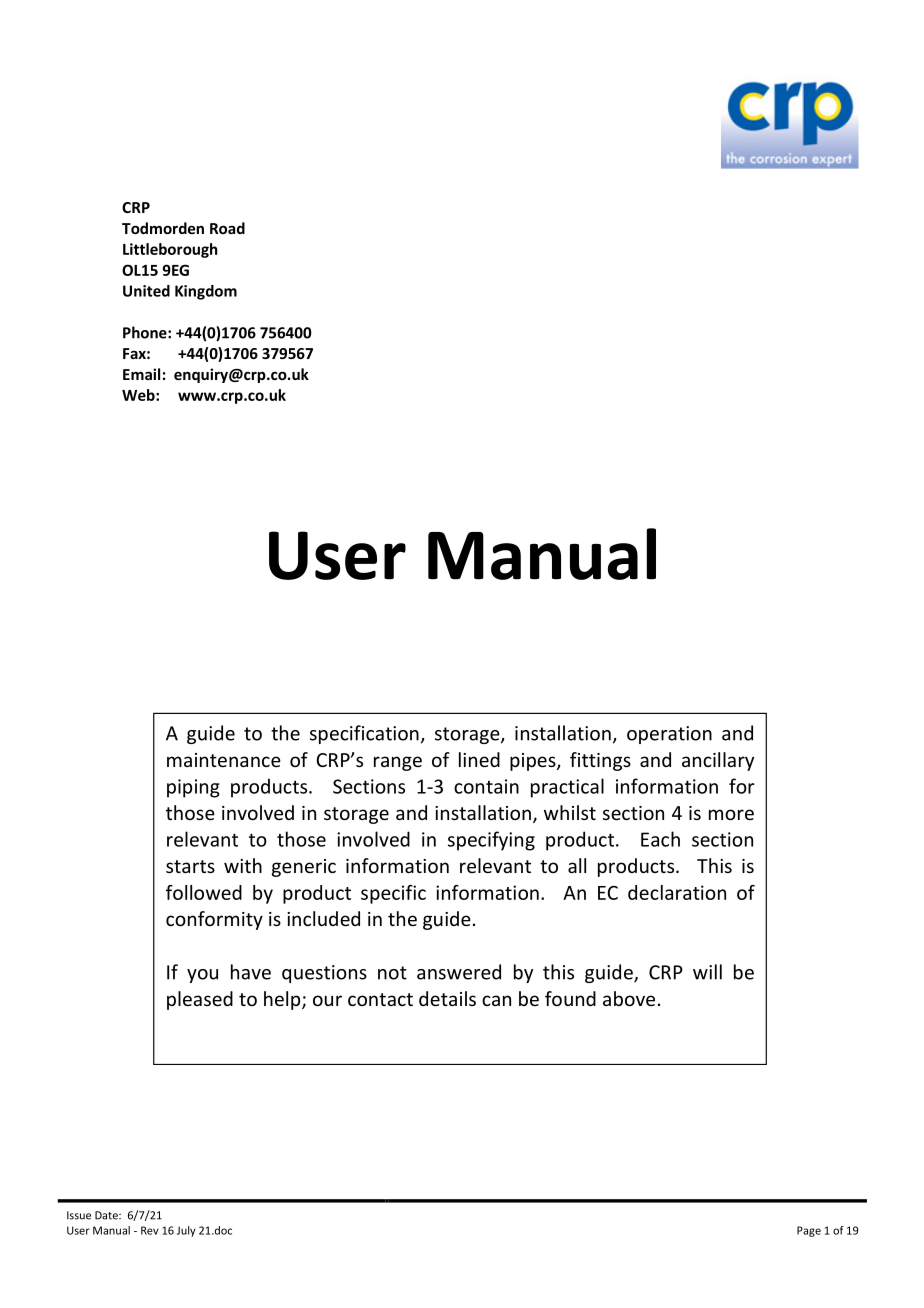  What do you see at coordinates (227, 228) in the image?
I see `Road` at bounding box center [227, 228].
